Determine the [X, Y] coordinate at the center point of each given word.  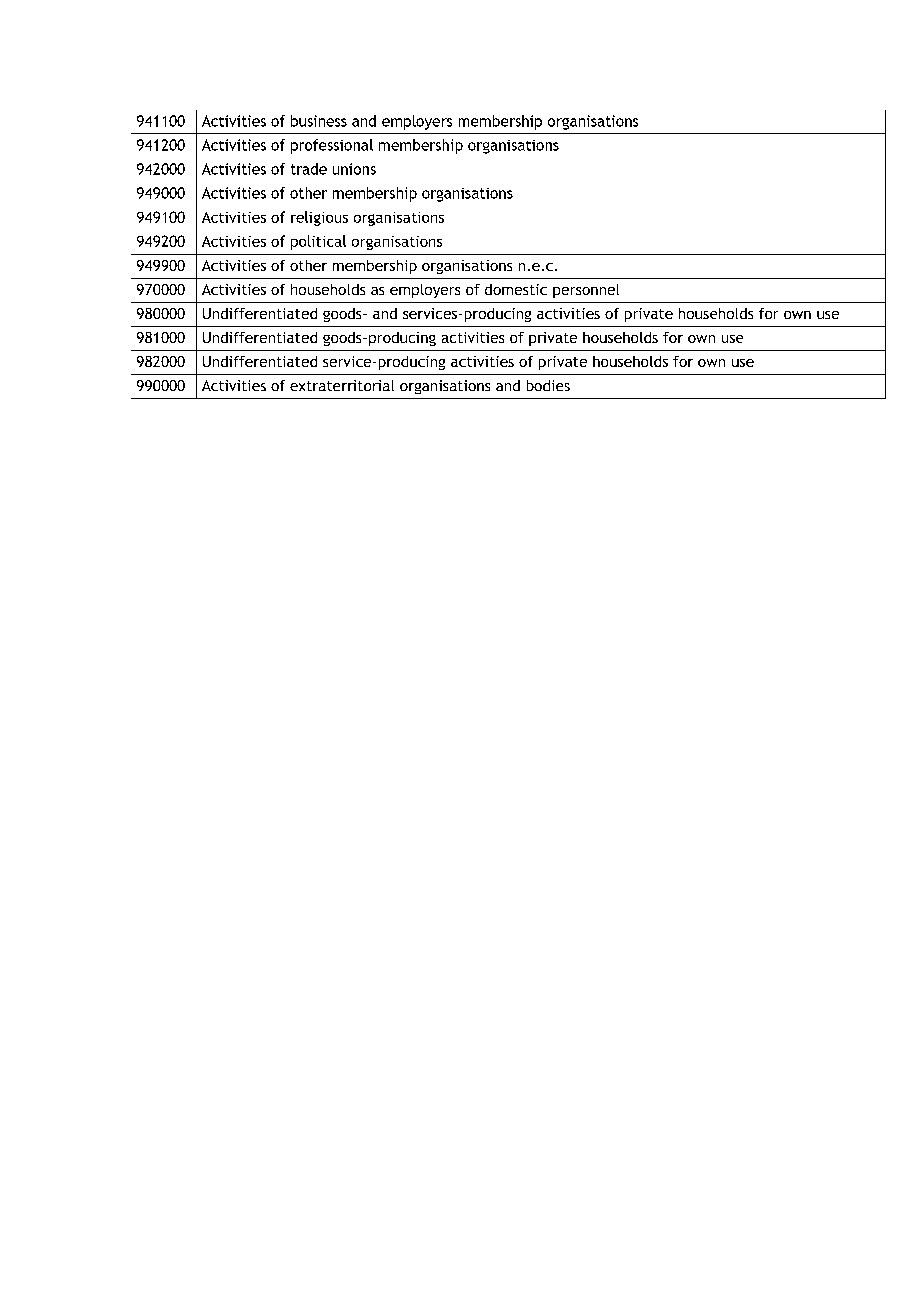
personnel [586, 291]
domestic [516, 289]
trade [309, 169]
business [319, 121]
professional [332, 146]
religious [319, 218]
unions [354, 169]
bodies [548, 385]
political [318, 242]
